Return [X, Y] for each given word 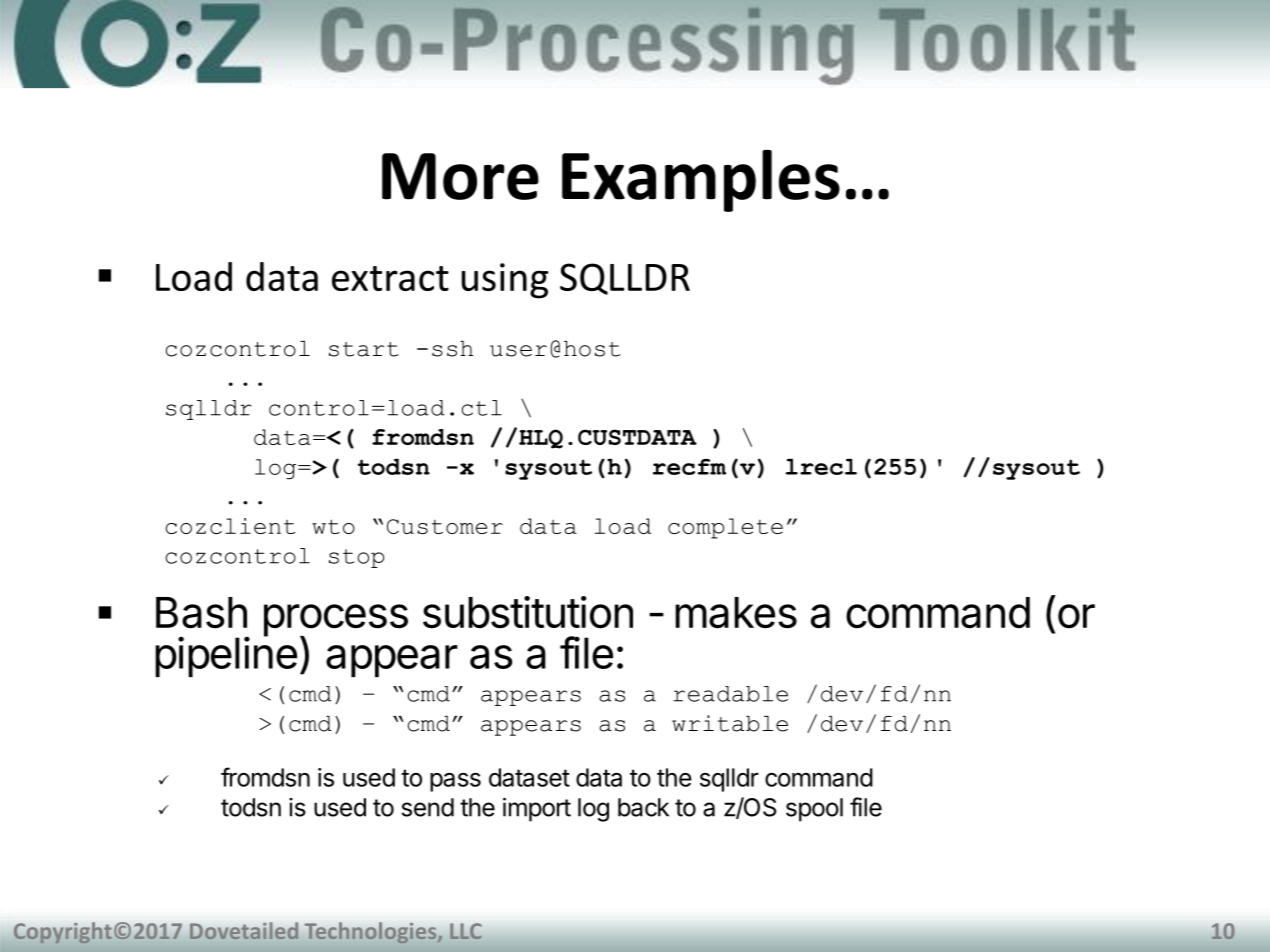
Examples [701, 181]
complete [725, 528]
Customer [445, 526]
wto [333, 526]
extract [390, 278]
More [460, 176]
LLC [466, 931]
